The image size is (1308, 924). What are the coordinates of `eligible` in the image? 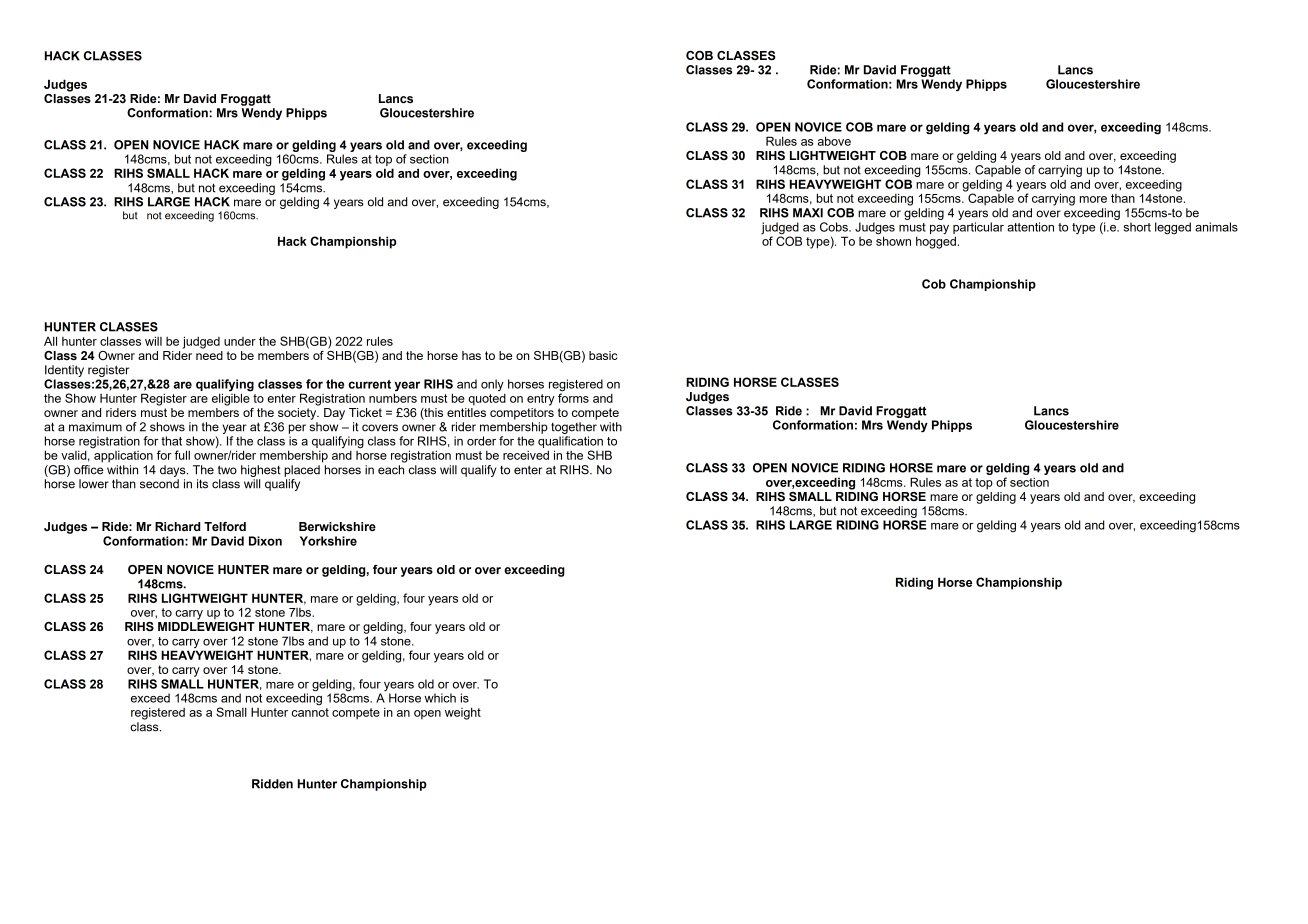 It's located at (231, 398).
